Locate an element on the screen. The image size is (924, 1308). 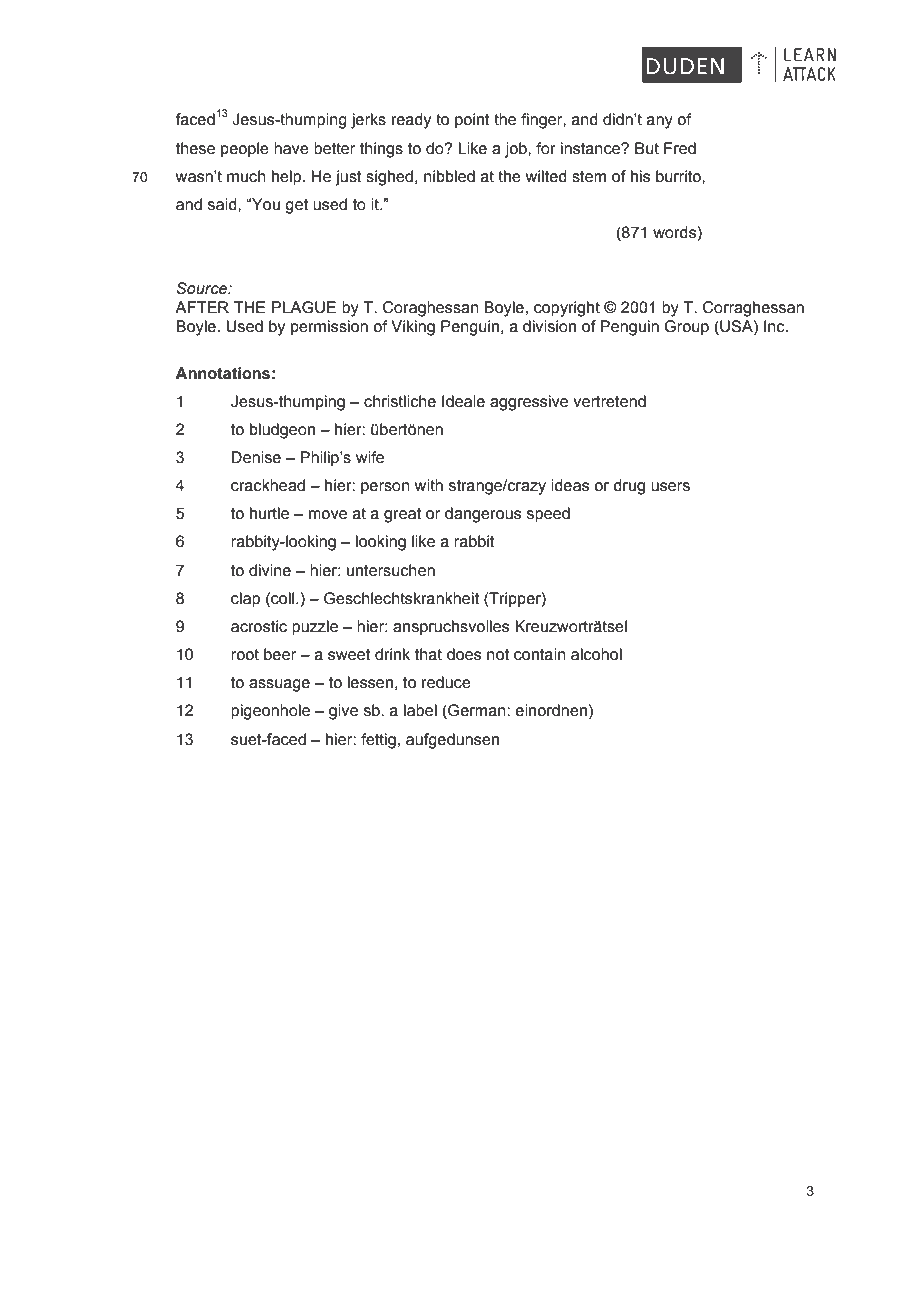
assuage is located at coordinates (279, 685).
